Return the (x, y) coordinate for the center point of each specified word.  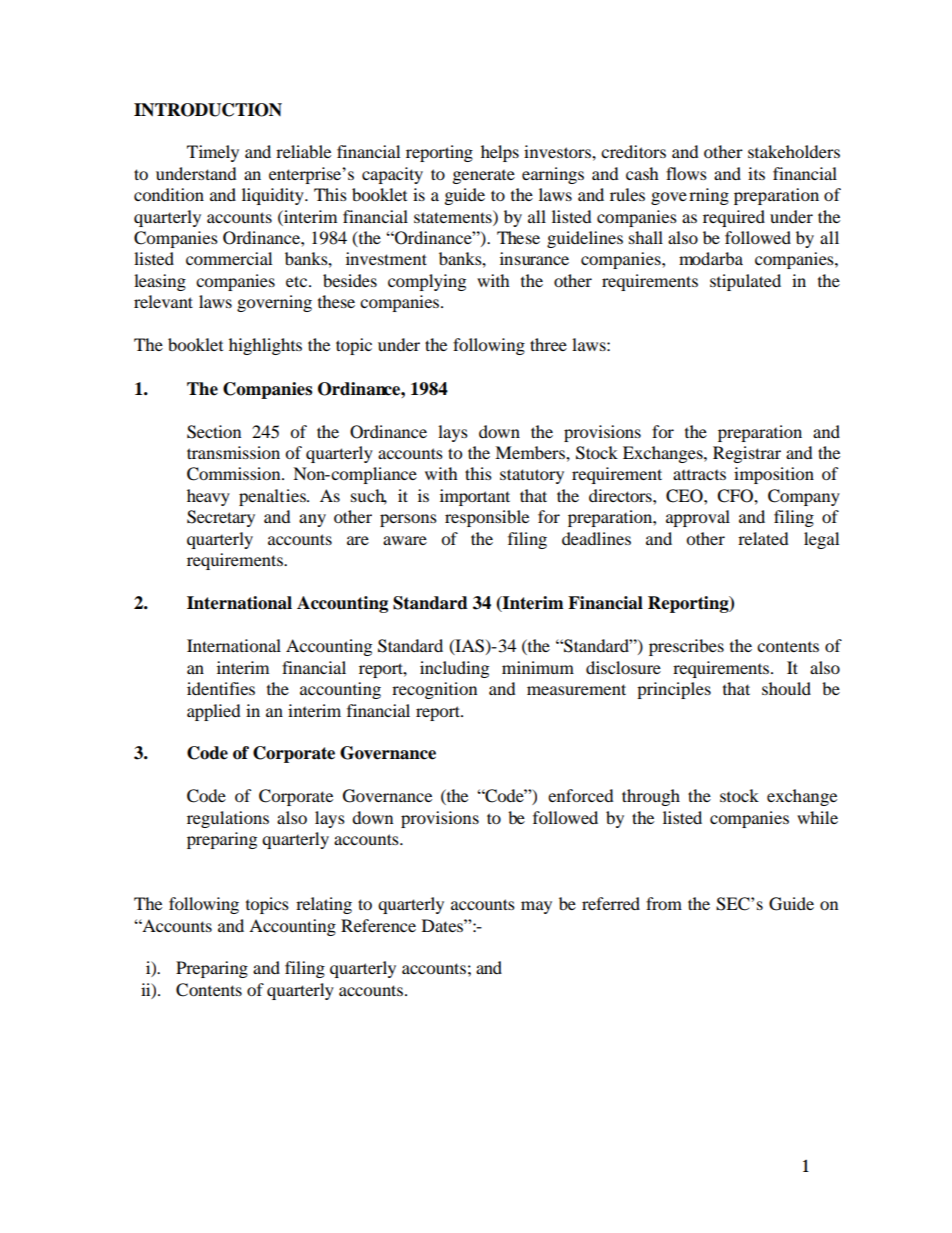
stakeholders (794, 151)
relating (324, 905)
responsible (487, 518)
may (536, 907)
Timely (213, 153)
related (763, 538)
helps (500, 153)
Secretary (221, 518)
